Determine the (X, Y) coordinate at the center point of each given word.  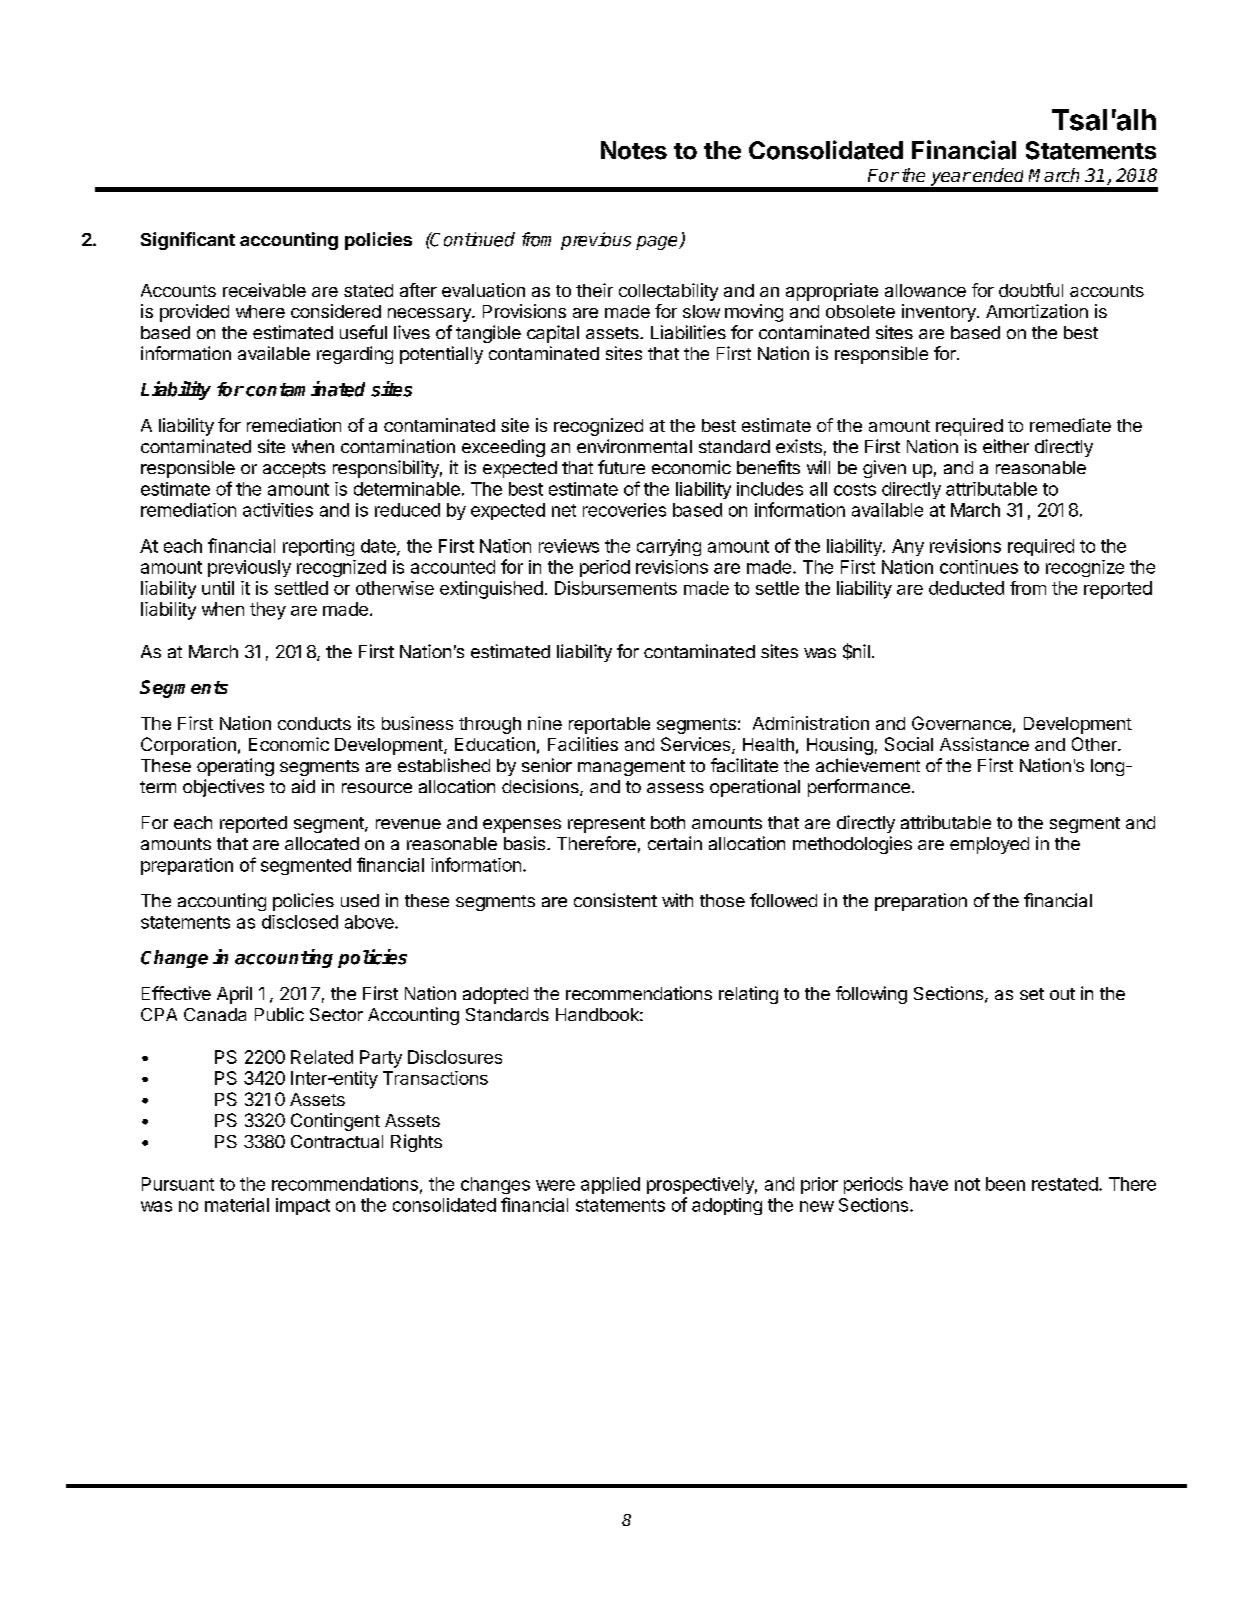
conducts (314, 723)
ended (998, 175)
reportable (609, 725)
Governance (961, 723)
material (237, 1205)
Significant (188, 241)
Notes (634, 150)
